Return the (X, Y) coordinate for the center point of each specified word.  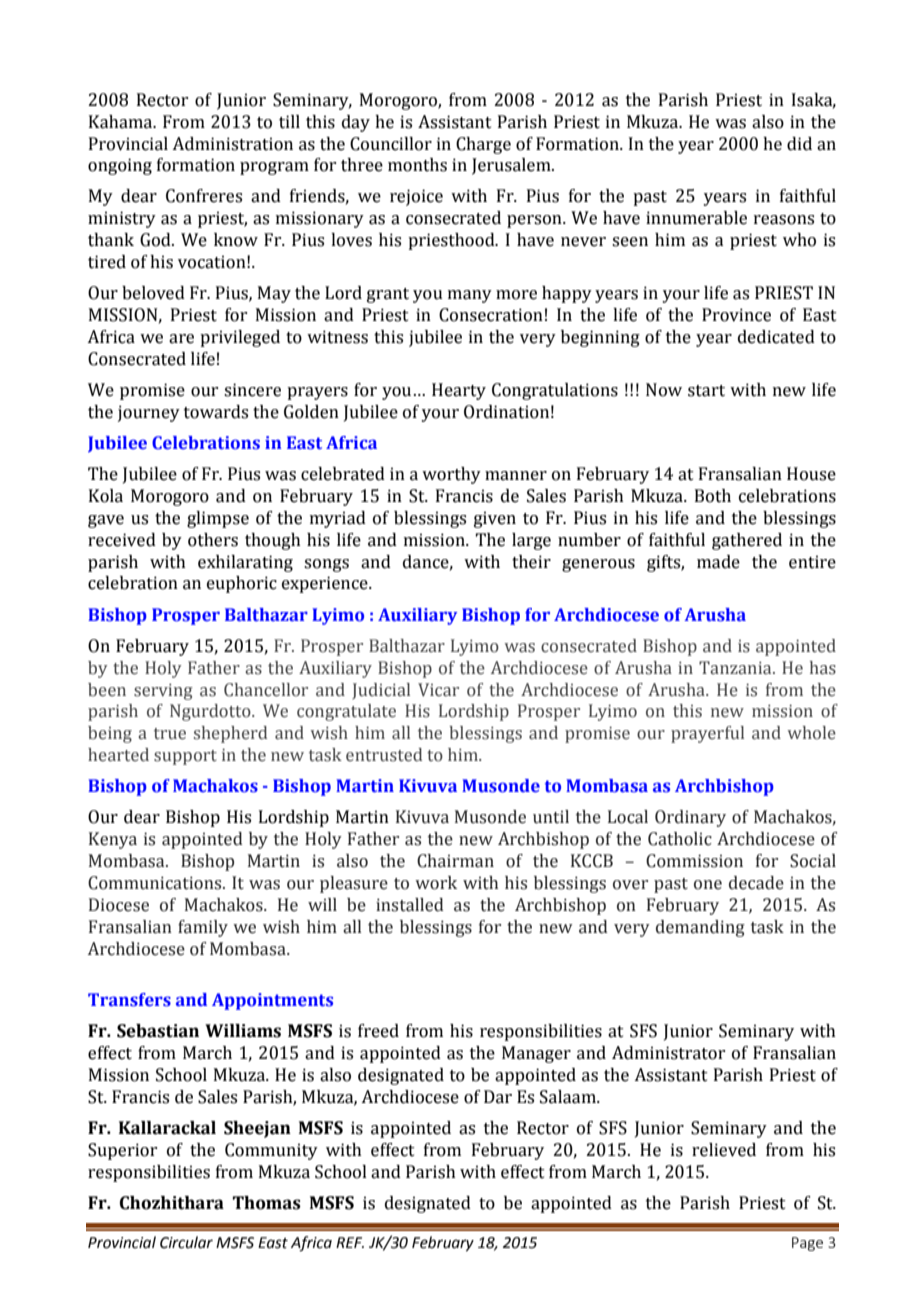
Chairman (455, 861)
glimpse (218, 519)
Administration (232, 144)
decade (756, 883)
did (799, 144)
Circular (186, 1242)
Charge (483, 145)
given (495, 519)
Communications (156, 883)
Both (713, 496)
